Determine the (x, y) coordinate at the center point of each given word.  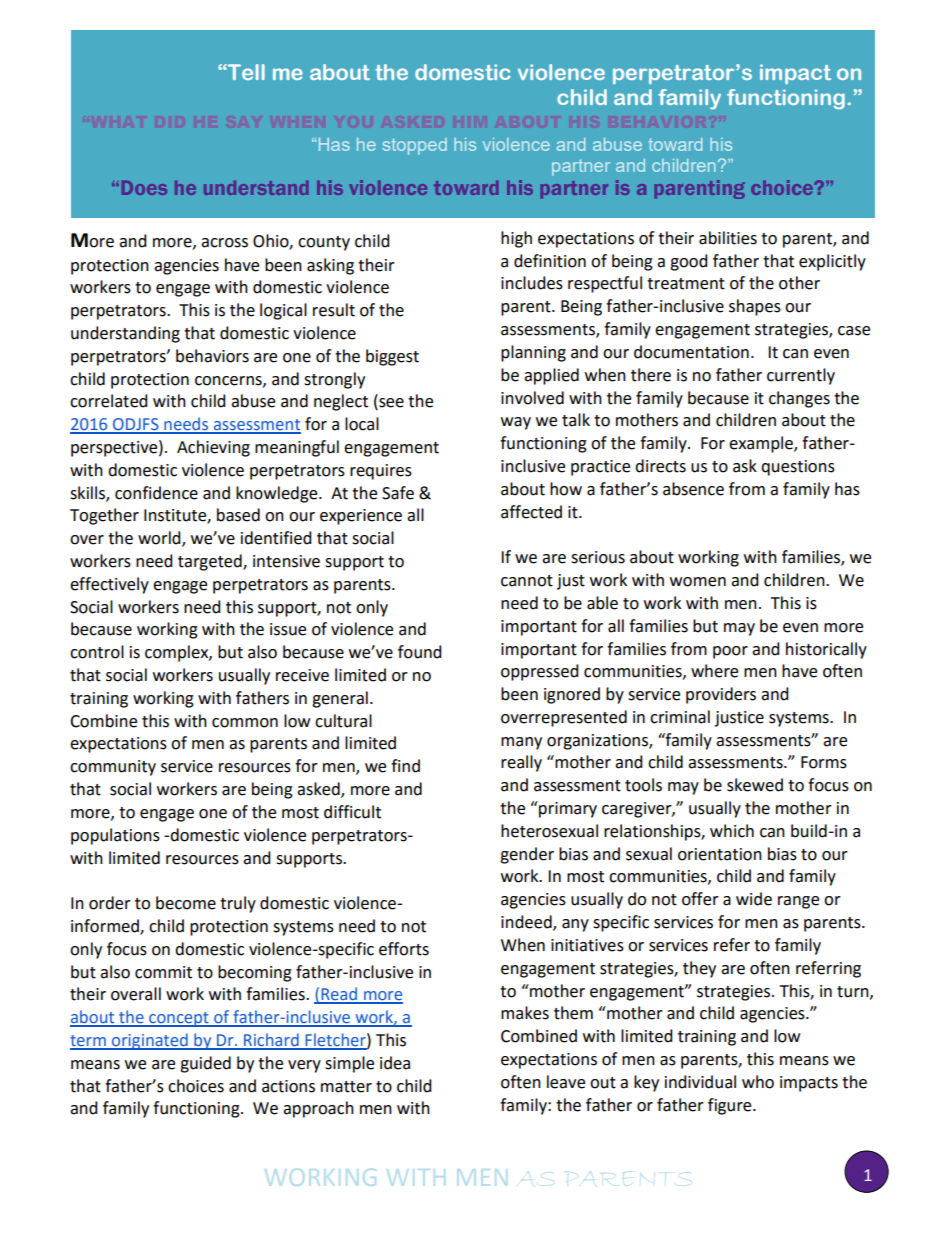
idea (395, 1063)
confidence (156, 493)
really (521, 763)
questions (798, 468)
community (113, 768)
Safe (398, 493)
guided (205, 1064)
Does (144, 188)
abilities (728, 238)
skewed (755, 785)
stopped (415, 146)
